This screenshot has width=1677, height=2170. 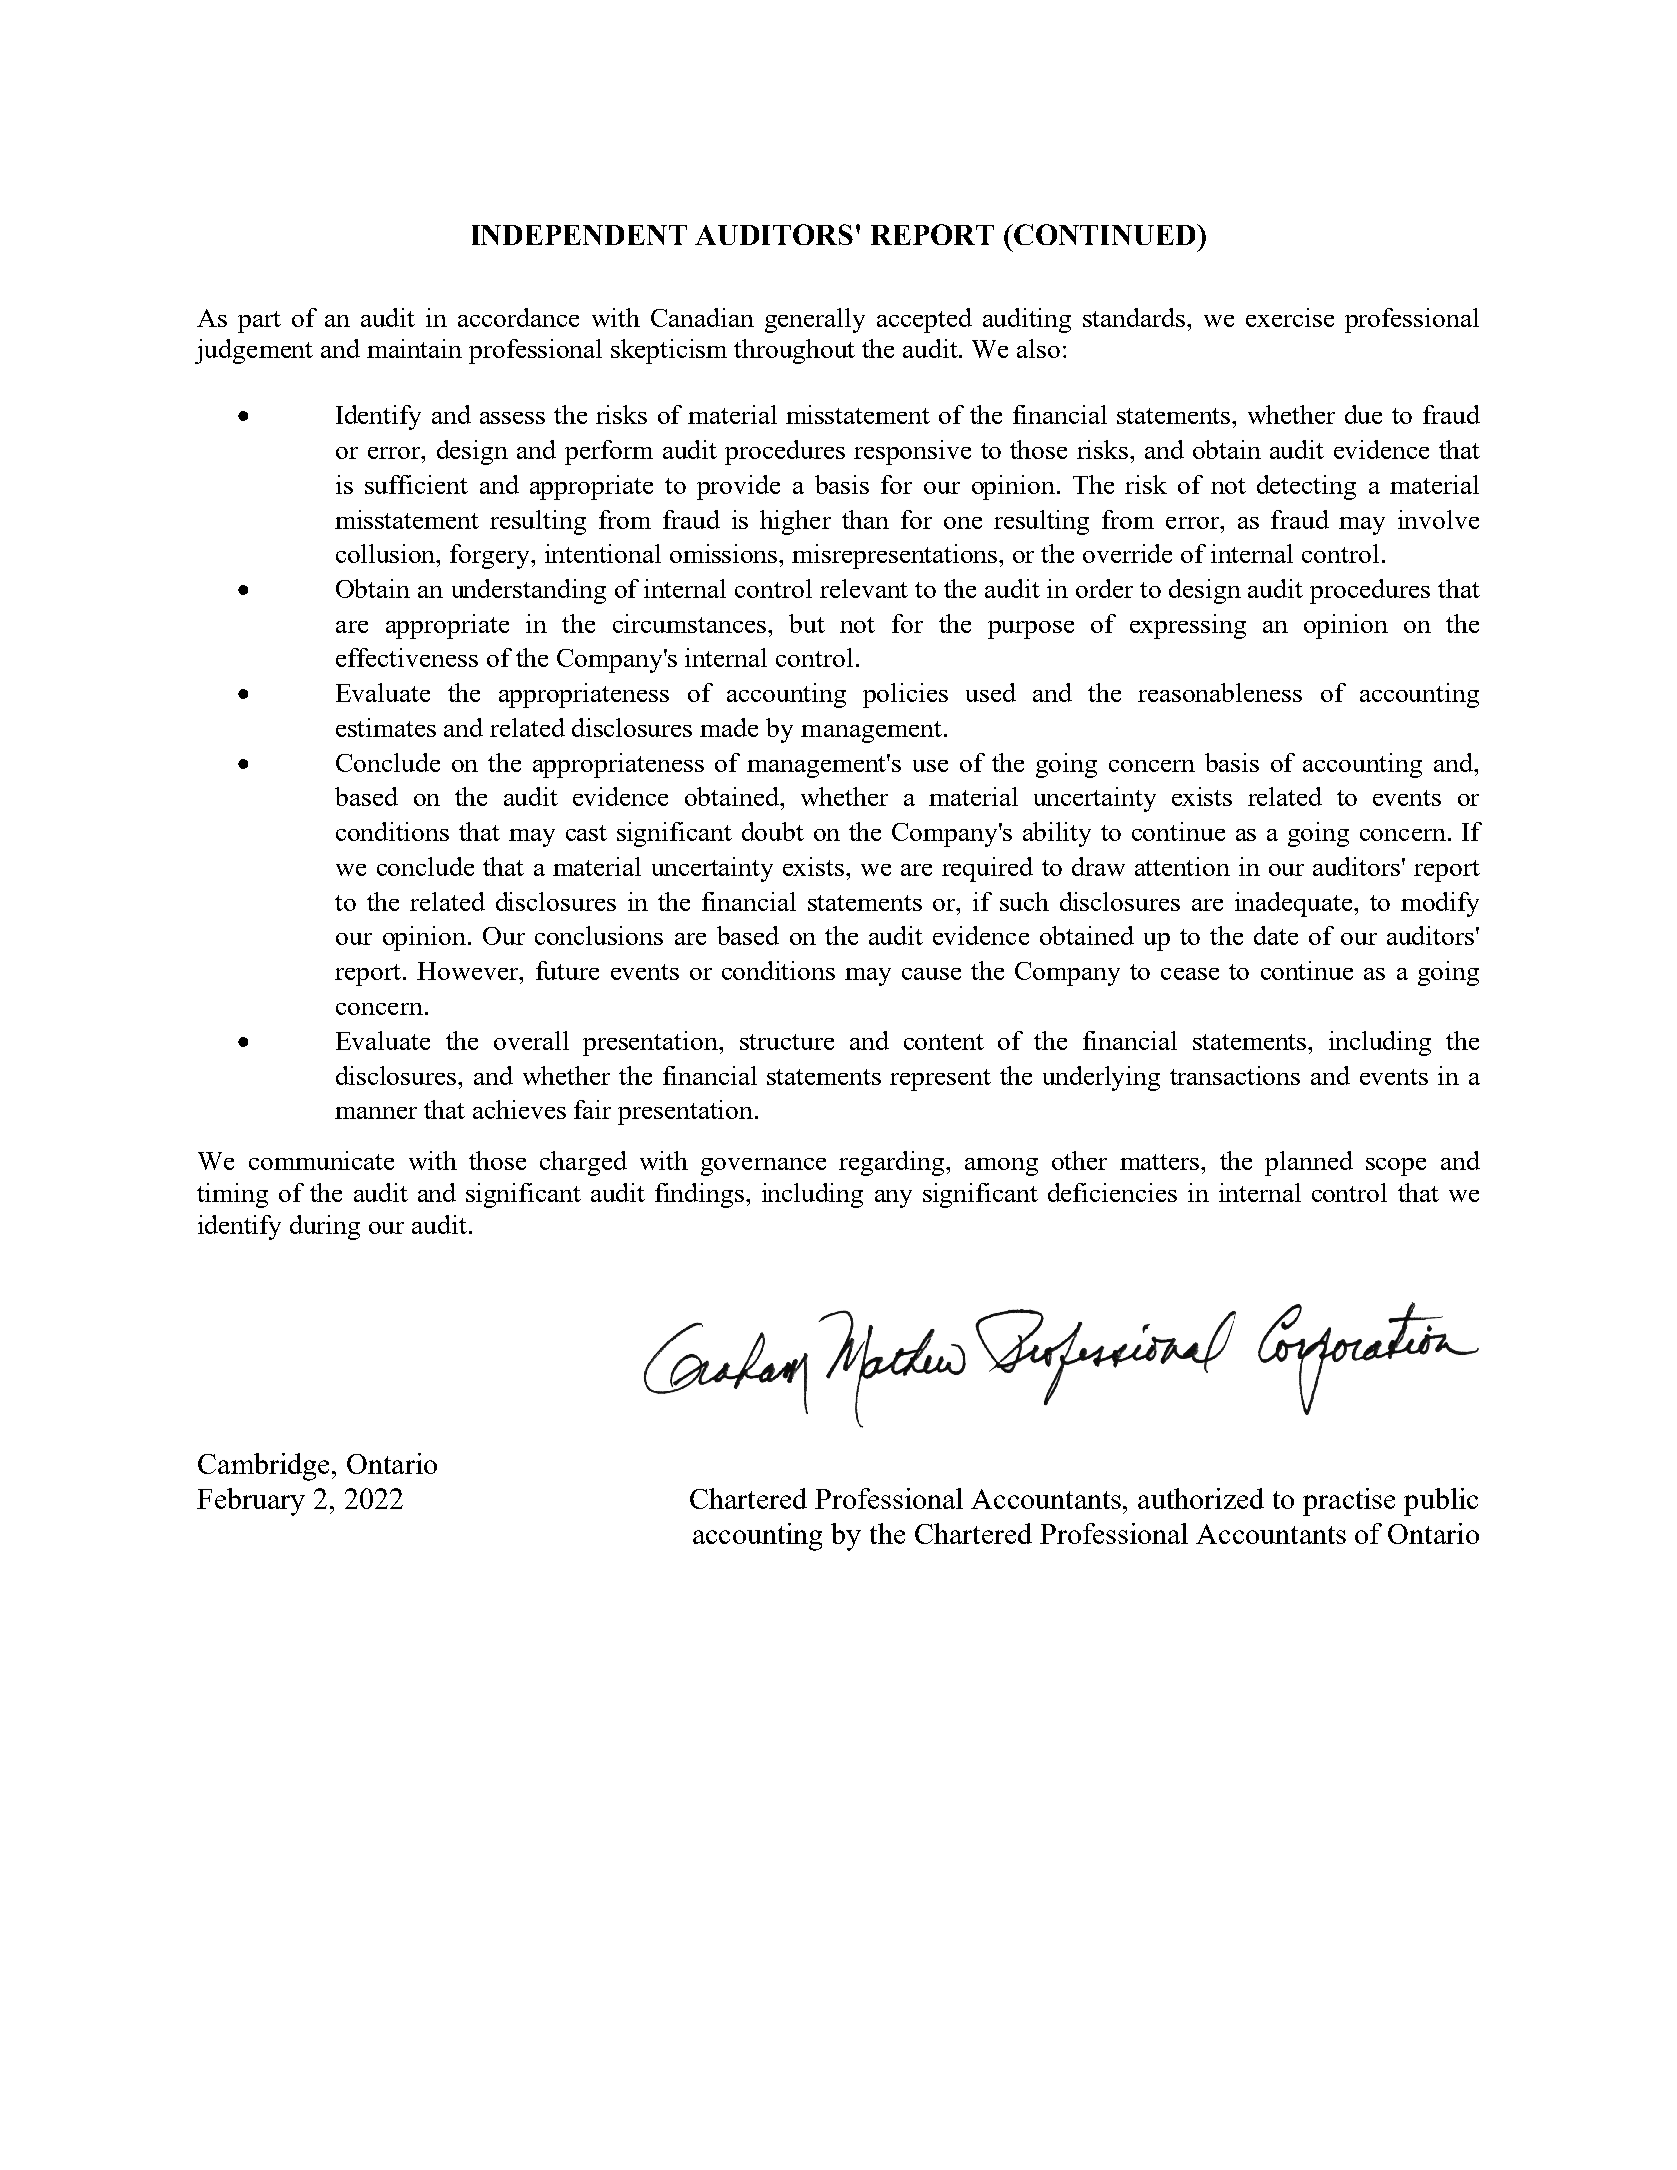 What do you see at coordinates (893, 1163) in the screenshot?
I see `regarding` at bounding box center [893, 1163].
